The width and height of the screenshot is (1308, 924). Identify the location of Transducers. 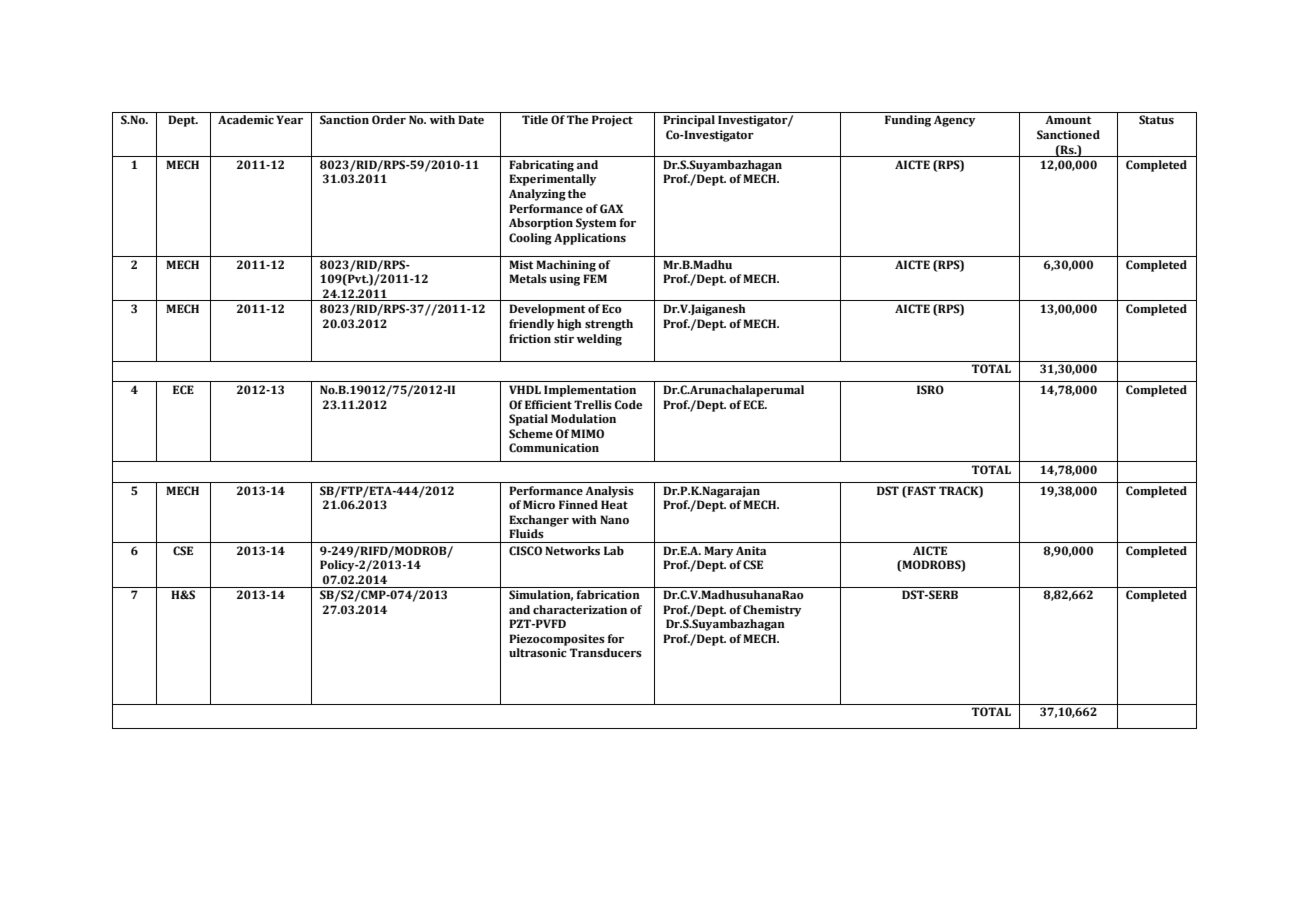
(606, 652).
